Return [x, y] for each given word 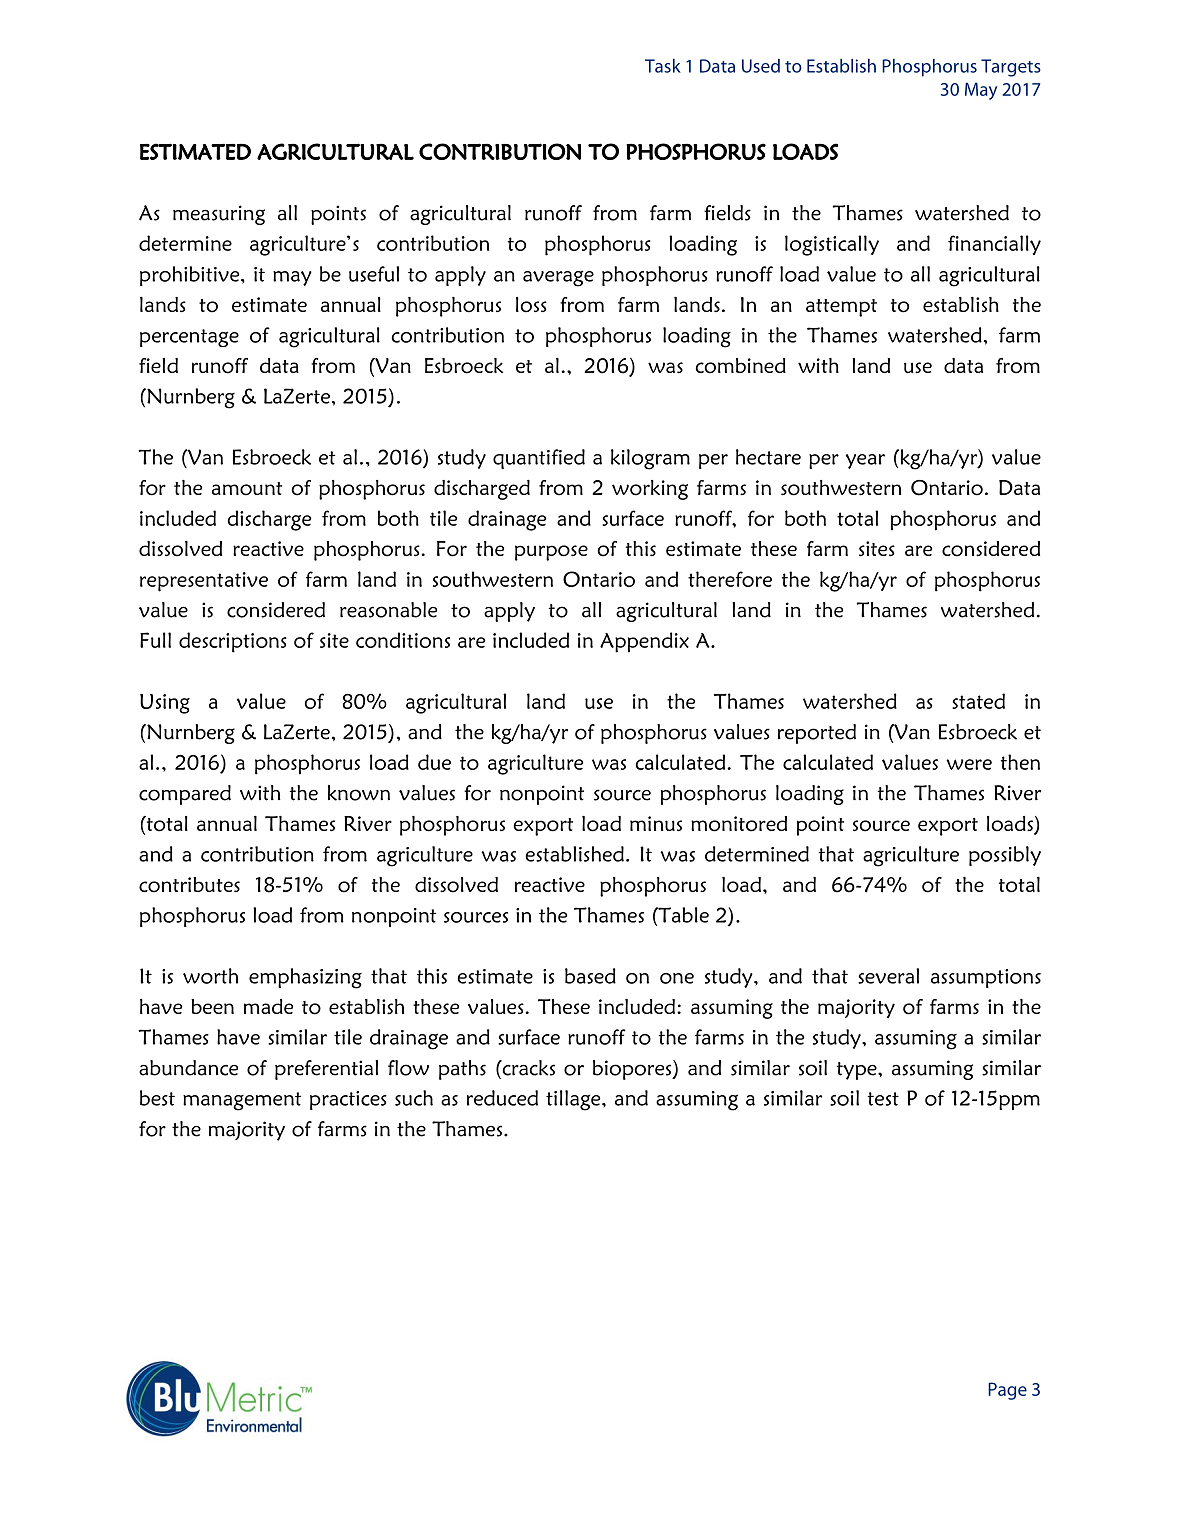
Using [165, 704]
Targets [1011, 68]
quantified [539, 459]
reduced [502, 1098]
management [242, 1101]
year [865, 461]
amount [247, 489]
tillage [574, 1100]
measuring [219, 215]
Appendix [644, 642]
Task [663, 66]
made [268, 1006]
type [858, 1071]
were [969, 764]
